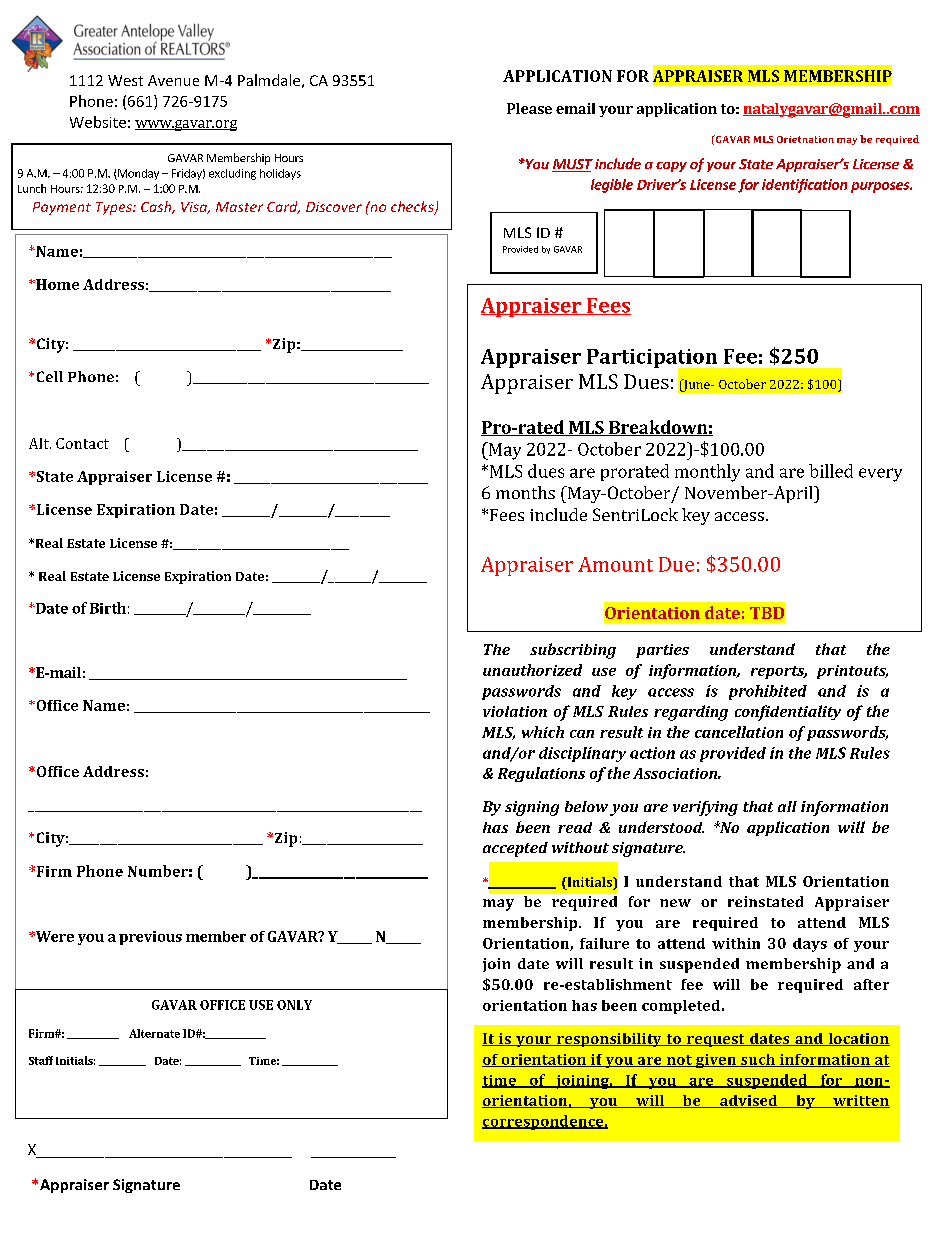 The height and width of the screenshot is (1233, 952). Describe the element at coordinates (125, 80) in the screenshot. I see `West` at that location.
